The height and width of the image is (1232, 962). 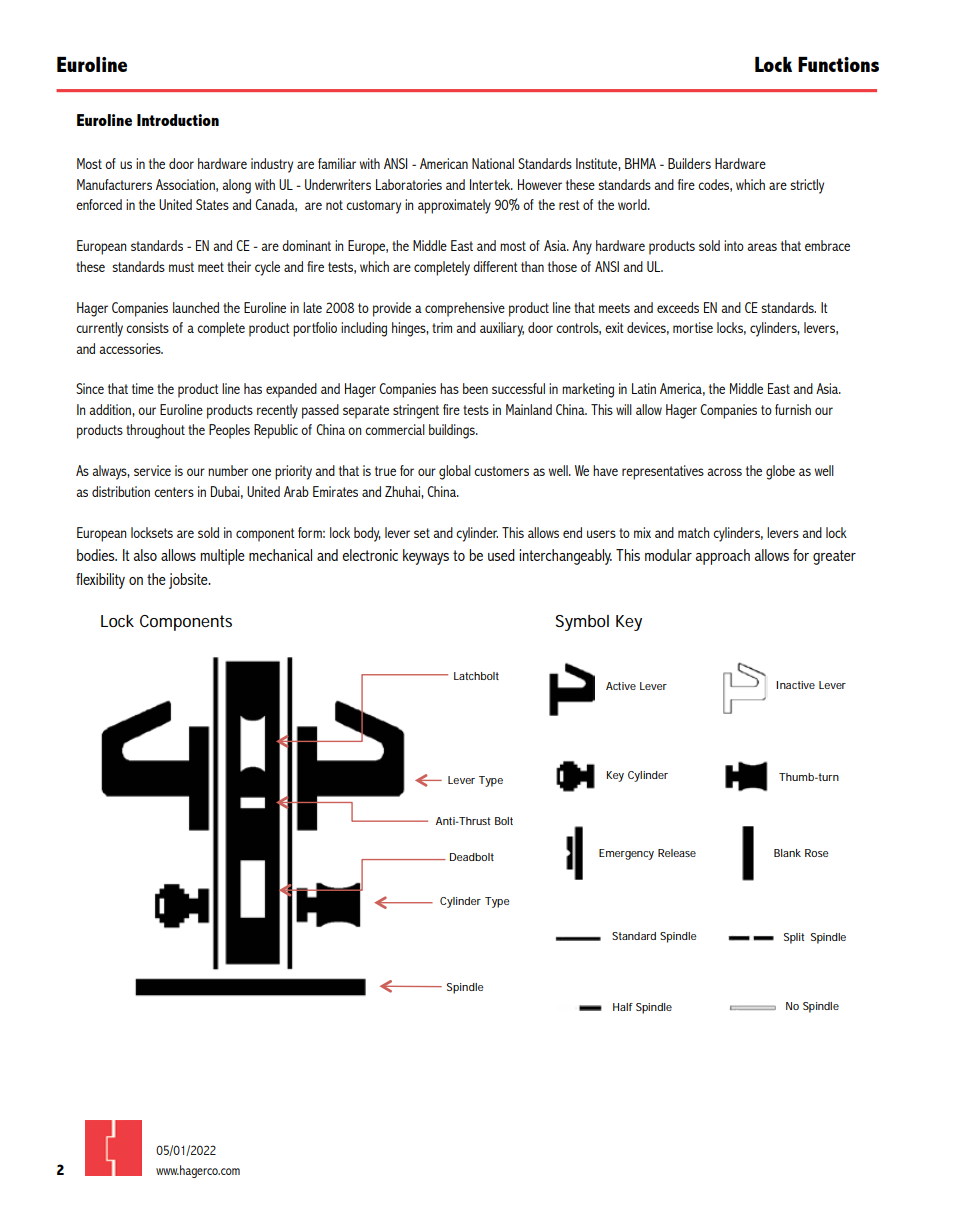 What do you see at coordinates (189, 581) in the image?
I see `jobsite` at bounding box center [189, 581].
